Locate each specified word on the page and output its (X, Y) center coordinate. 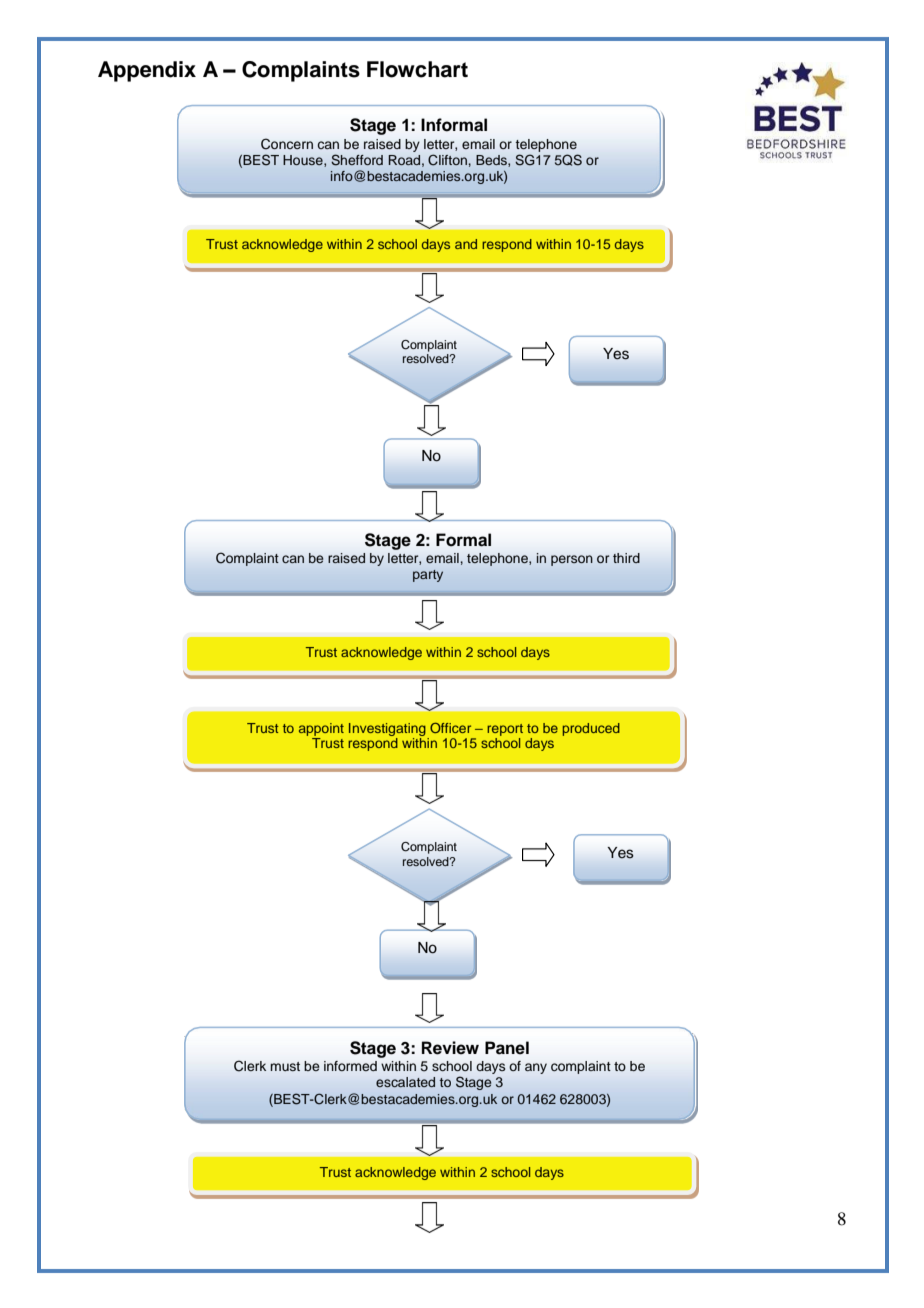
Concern (287, 144)
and (466, 244)
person (572, 560)
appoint (321, 729)
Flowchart (417, 69)
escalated (405, 1082)
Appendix (147, 71)
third (626, 558)
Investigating (387, 729)
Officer (450, 728)
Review (450, 1048)
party (428, 576)
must (285, 1066)
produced (591, 729)
